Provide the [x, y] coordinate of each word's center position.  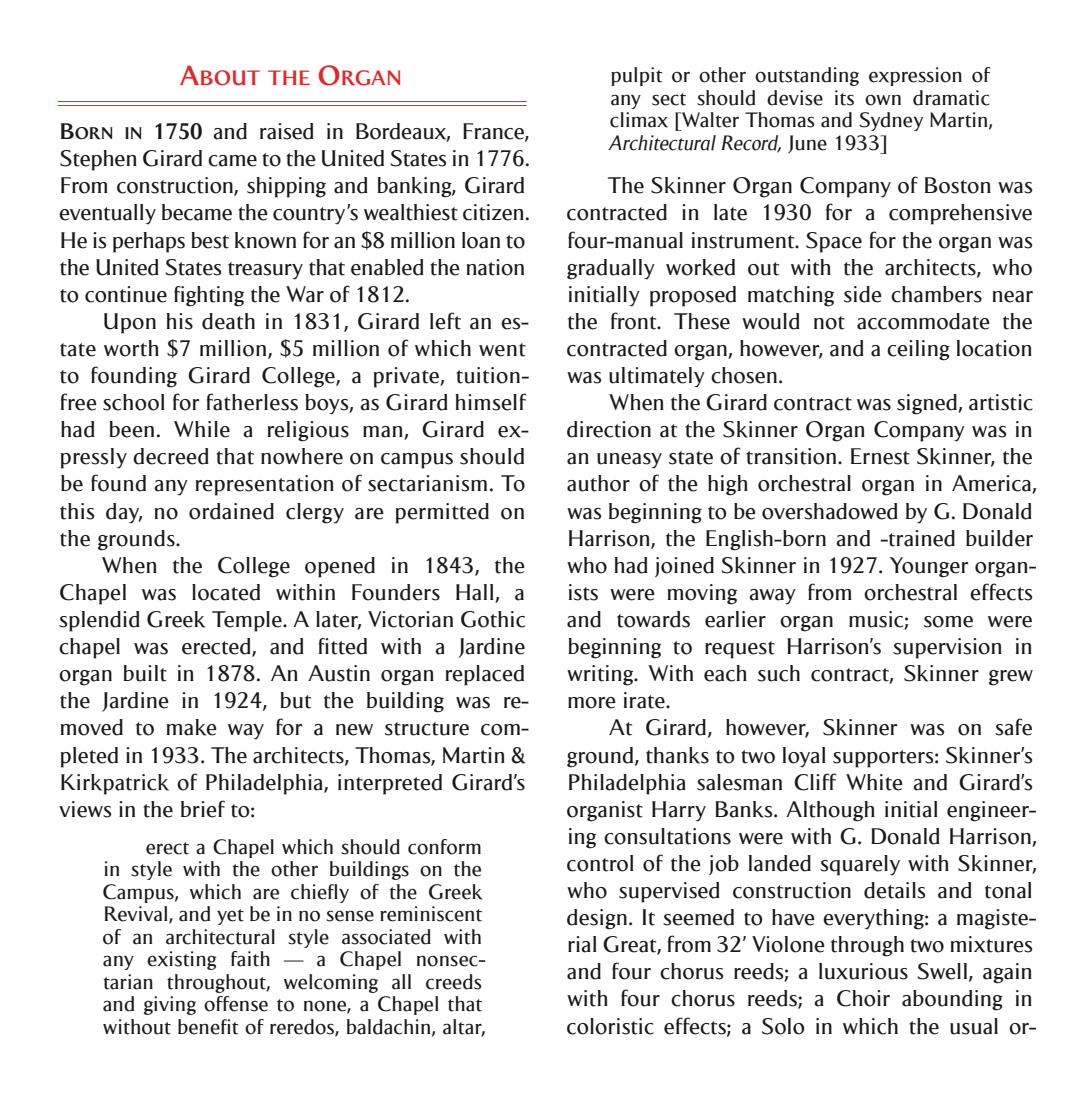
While [202, 429]
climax [639, 120]
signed [928, 404]
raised [287, 131]
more [592, 703]
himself [490, 402]
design [597, 919]
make [191, 727]
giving [170, 1005]
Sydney [891, 121]
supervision [947, 648]
